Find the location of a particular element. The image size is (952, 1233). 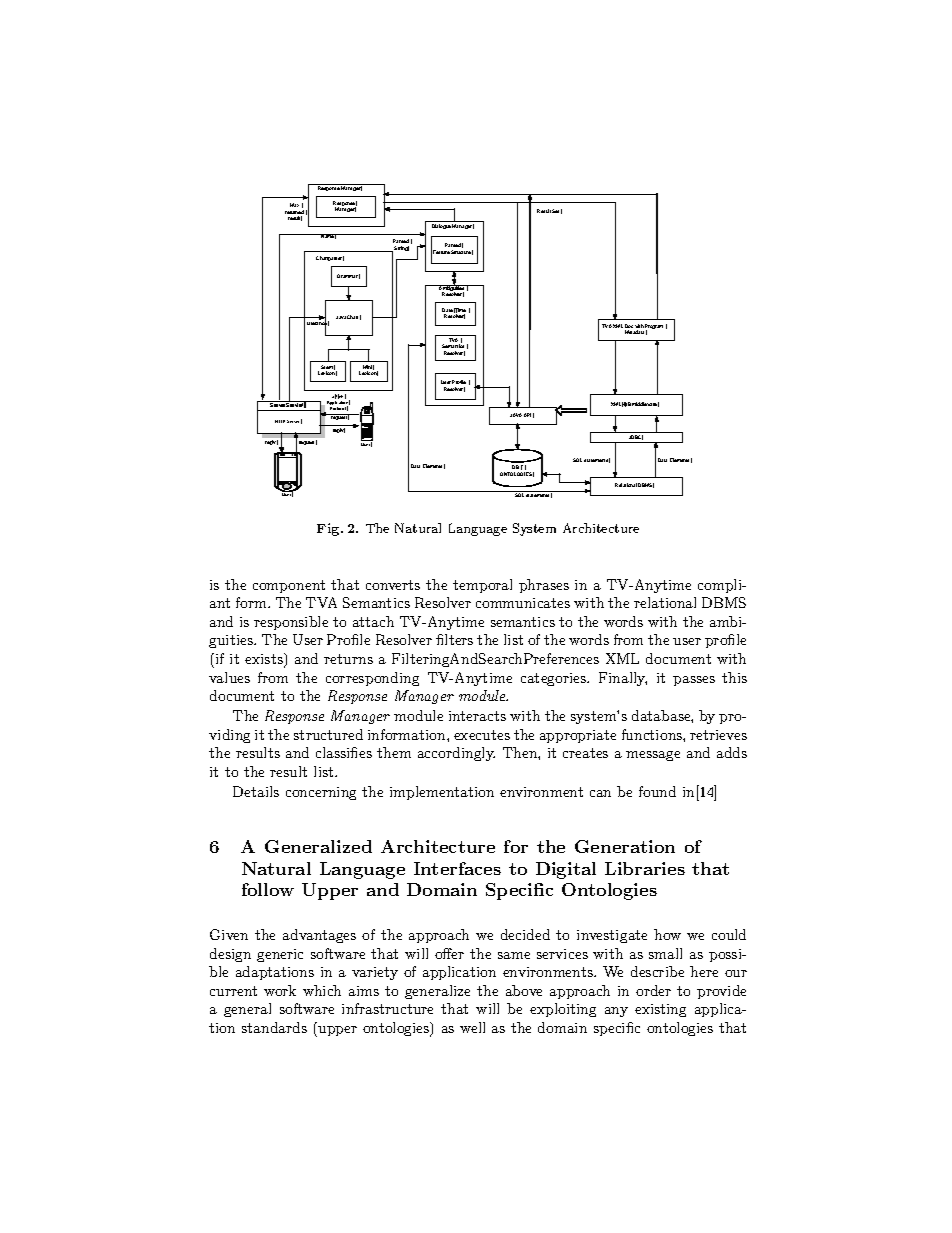

String is located at coordinates (401, 248).
